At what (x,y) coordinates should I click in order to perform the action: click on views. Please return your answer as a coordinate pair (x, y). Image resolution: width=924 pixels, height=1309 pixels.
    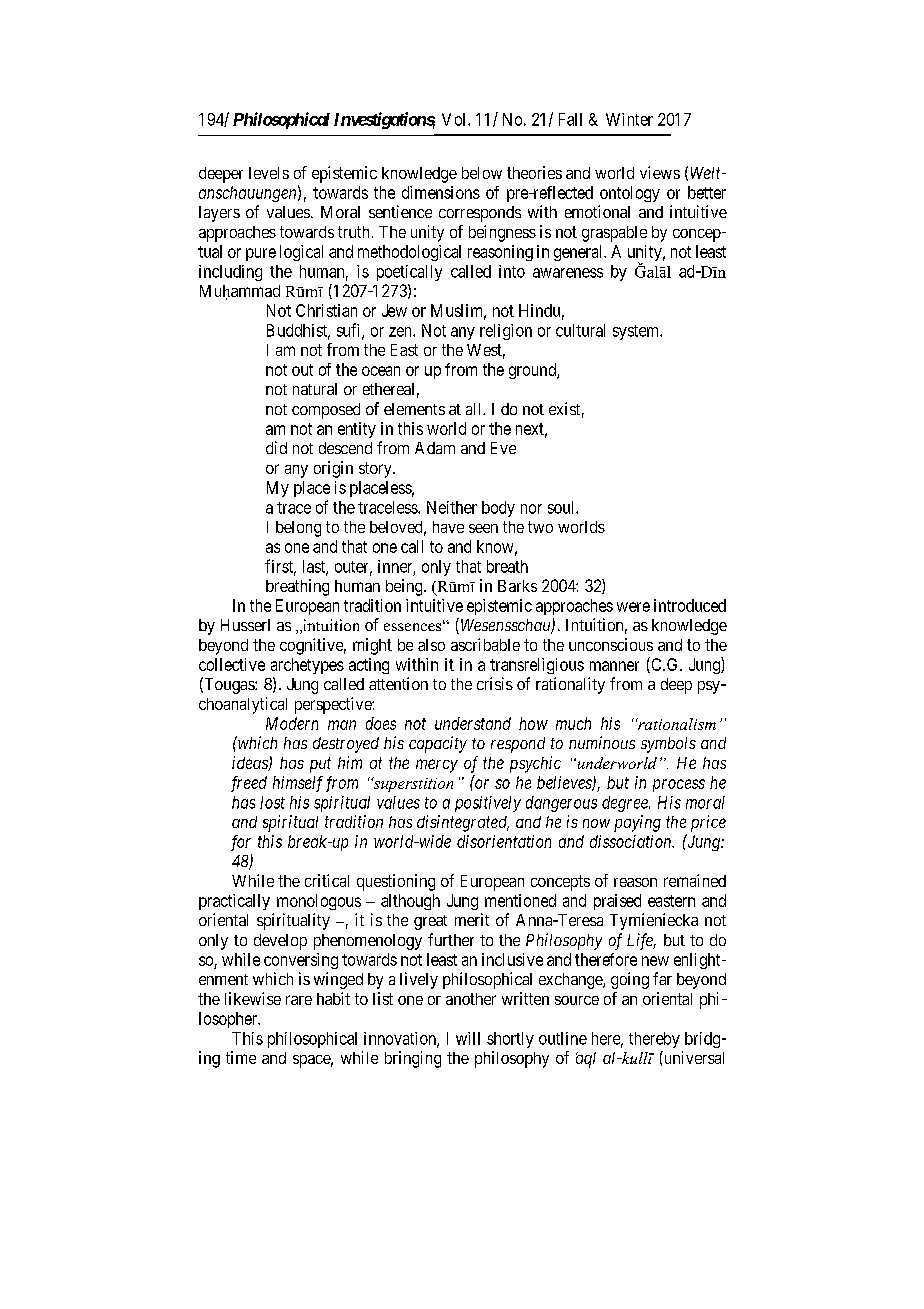
    Looking at the image, I should click on (660, 172).
